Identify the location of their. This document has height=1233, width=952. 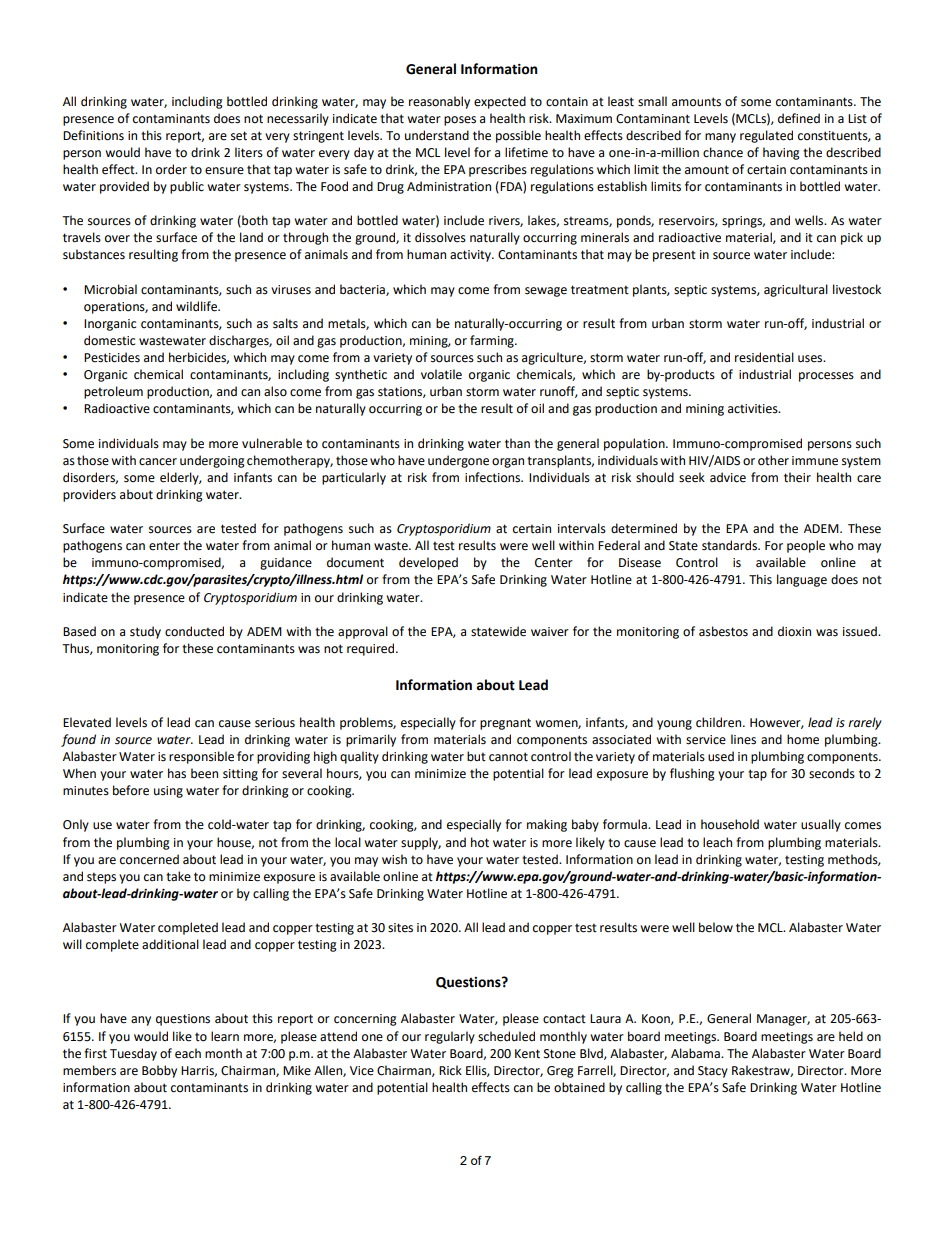
(797, 477).
